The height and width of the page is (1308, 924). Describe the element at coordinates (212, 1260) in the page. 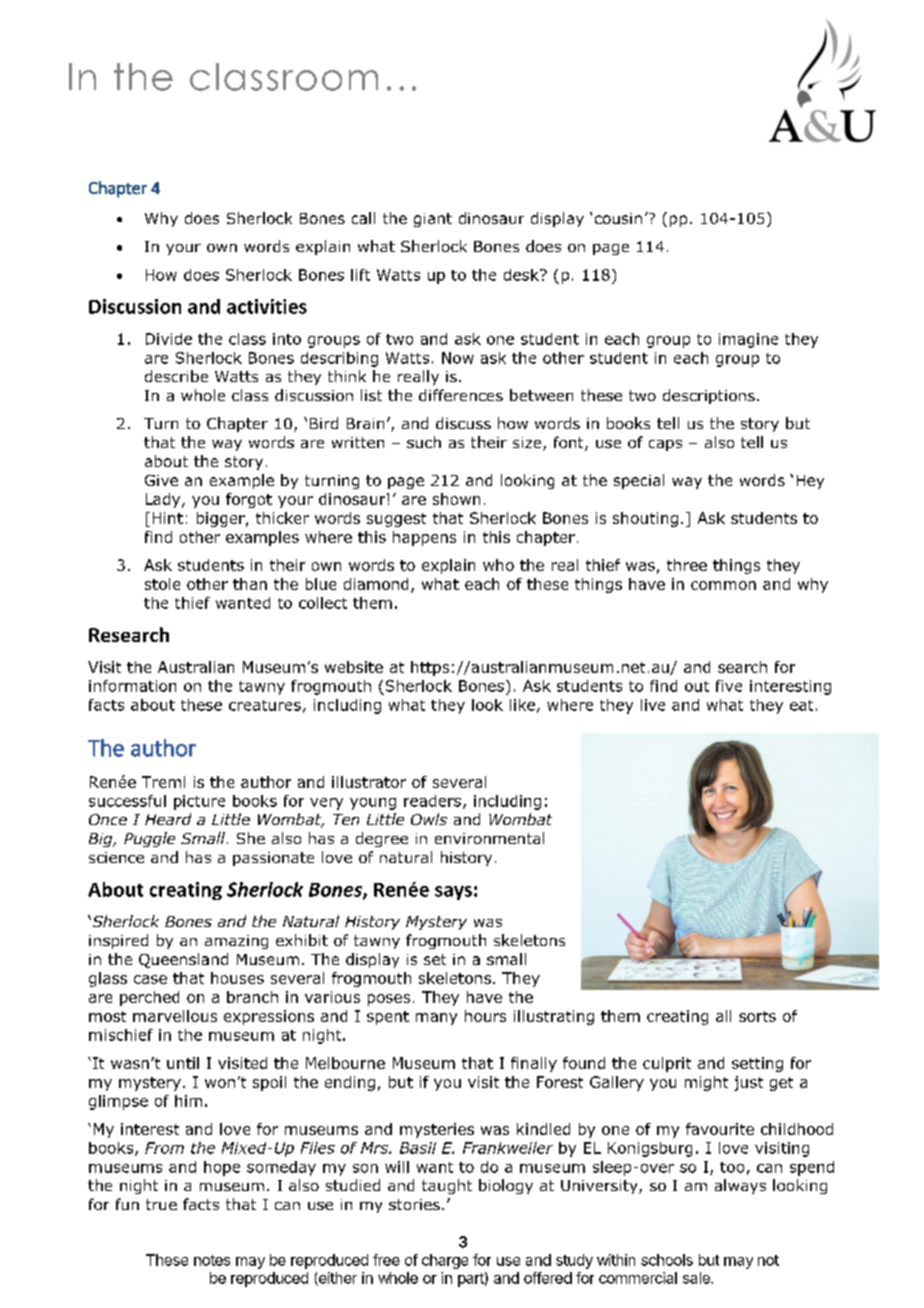

I see `notes` at that location.
